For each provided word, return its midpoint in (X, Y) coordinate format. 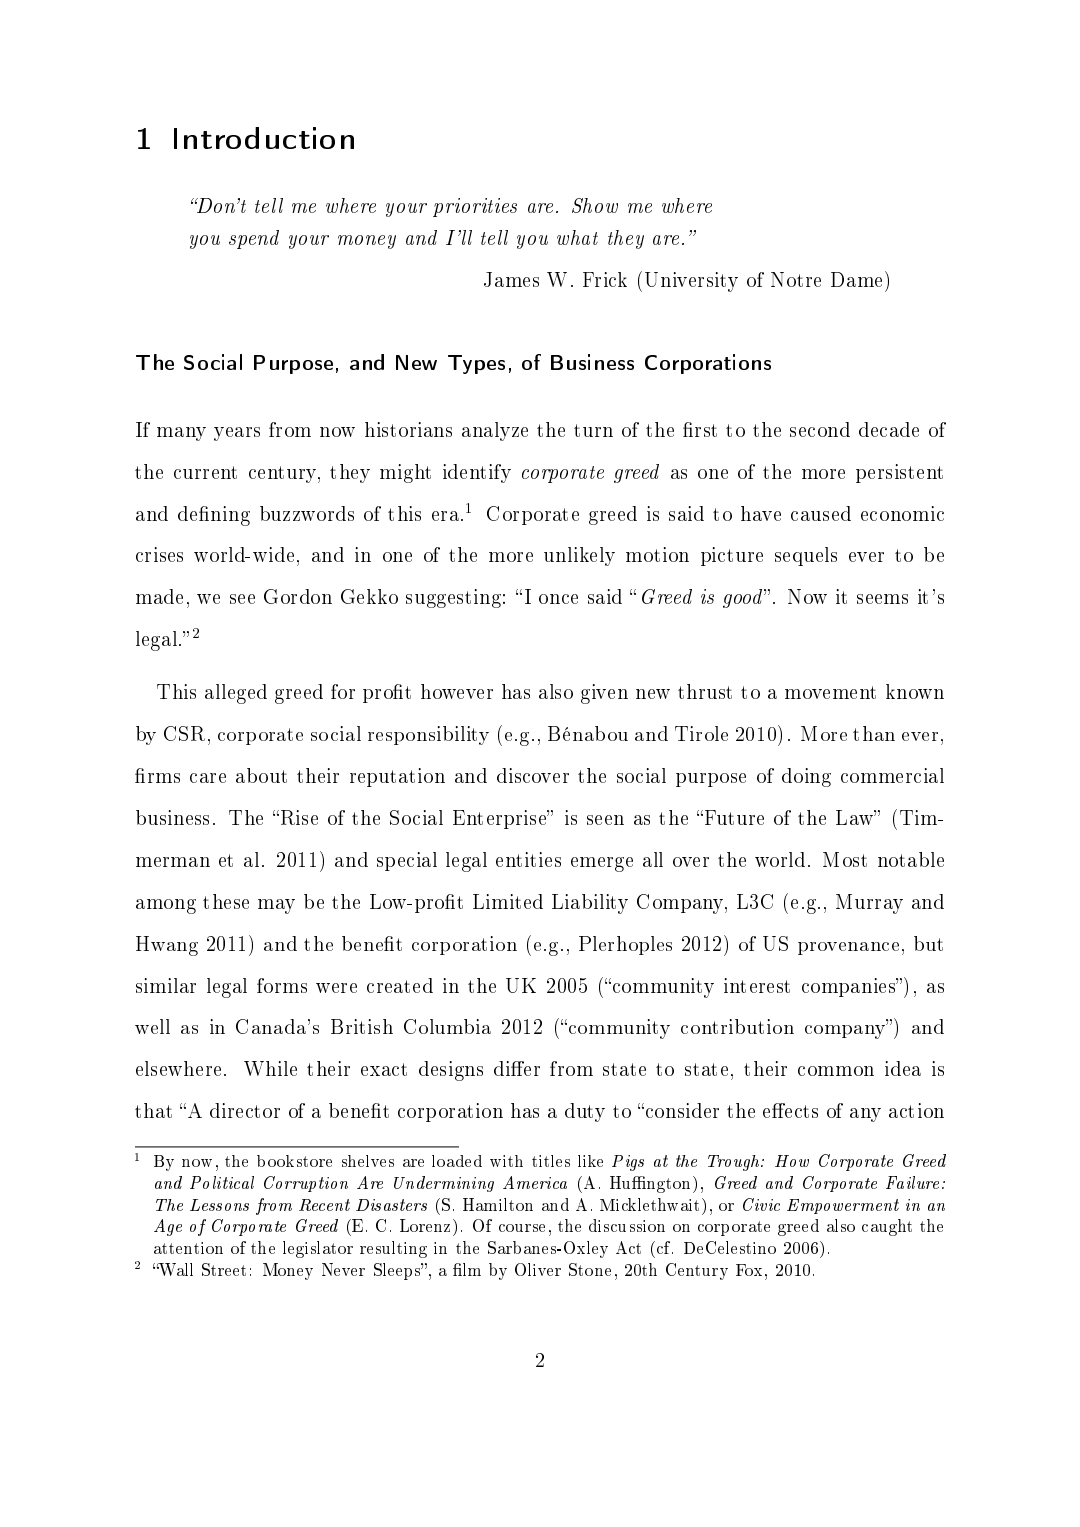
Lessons (219, 1205)
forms (282, 985)
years (237, 434)
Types (476, 364)
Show (595, 205)
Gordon (298, 596)
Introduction (264, 138)
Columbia (447, 1026)
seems (882, 599)
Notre (796, 279)
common (836, 1071)
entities (528, 859)
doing (806, 777)
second (820, 429)
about (261, 775)
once (558, 599)
